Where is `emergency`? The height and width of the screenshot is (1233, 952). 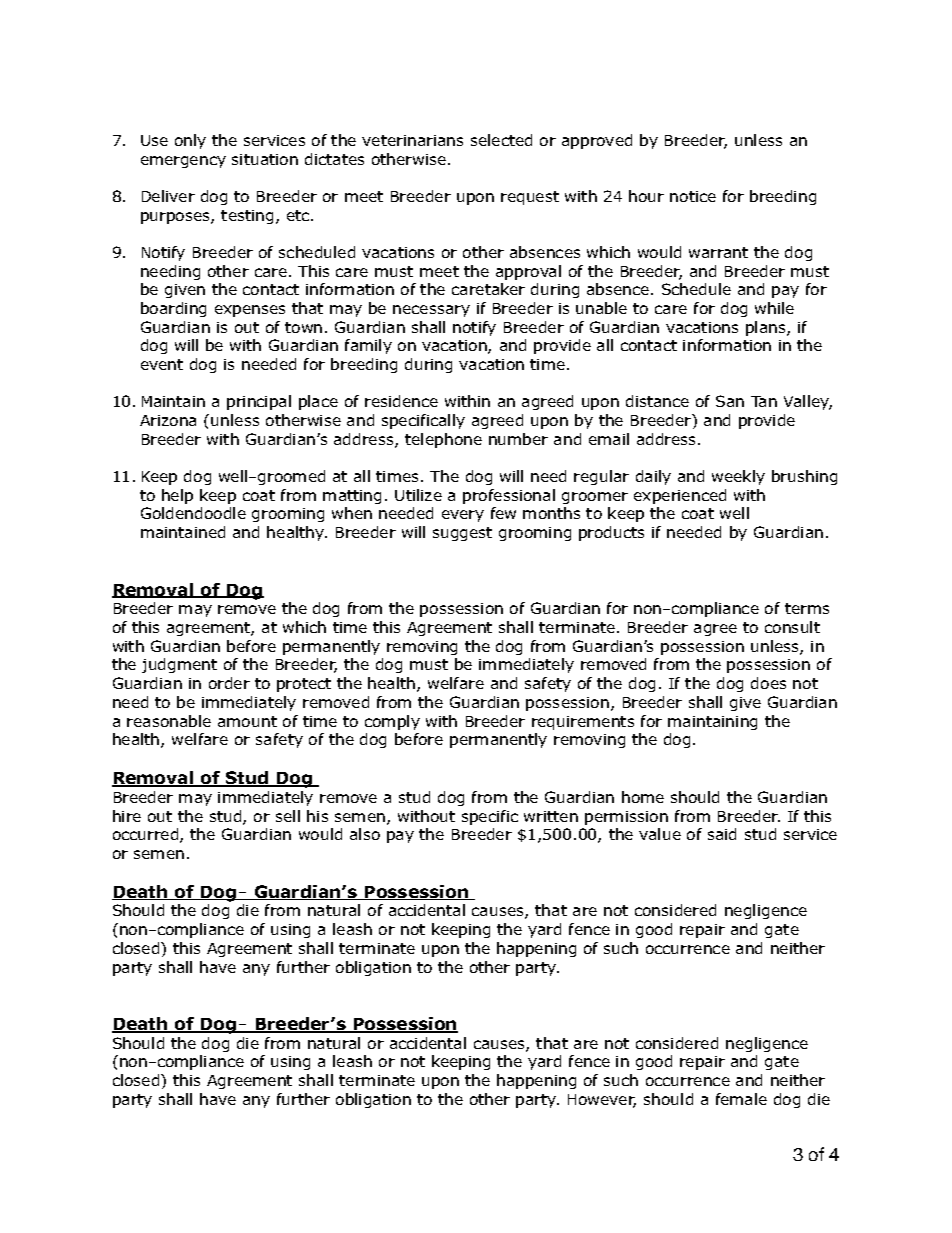
emergency is located at coordinates (183, 162).
